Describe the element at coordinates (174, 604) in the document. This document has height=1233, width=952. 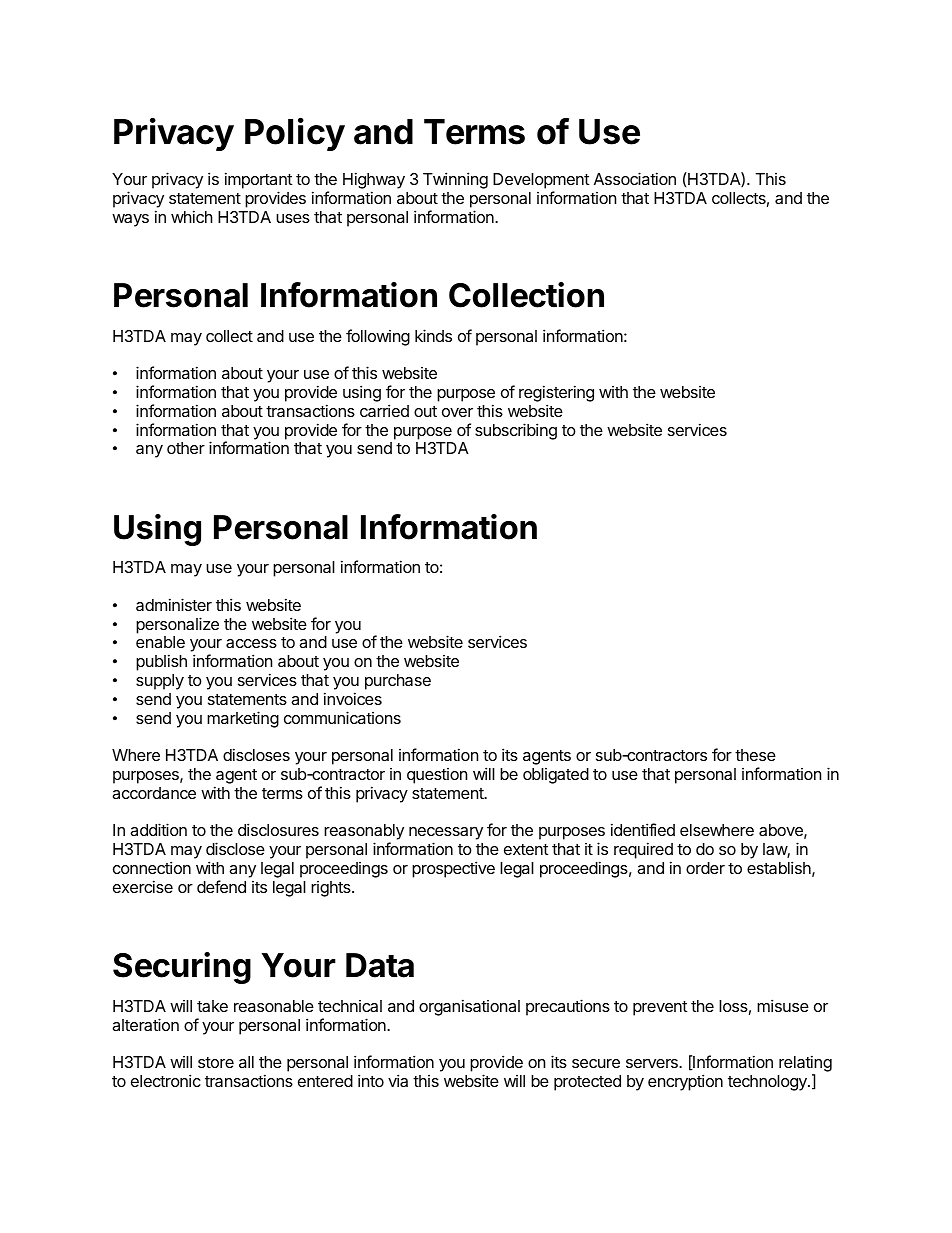
I see `administer` at that location.
